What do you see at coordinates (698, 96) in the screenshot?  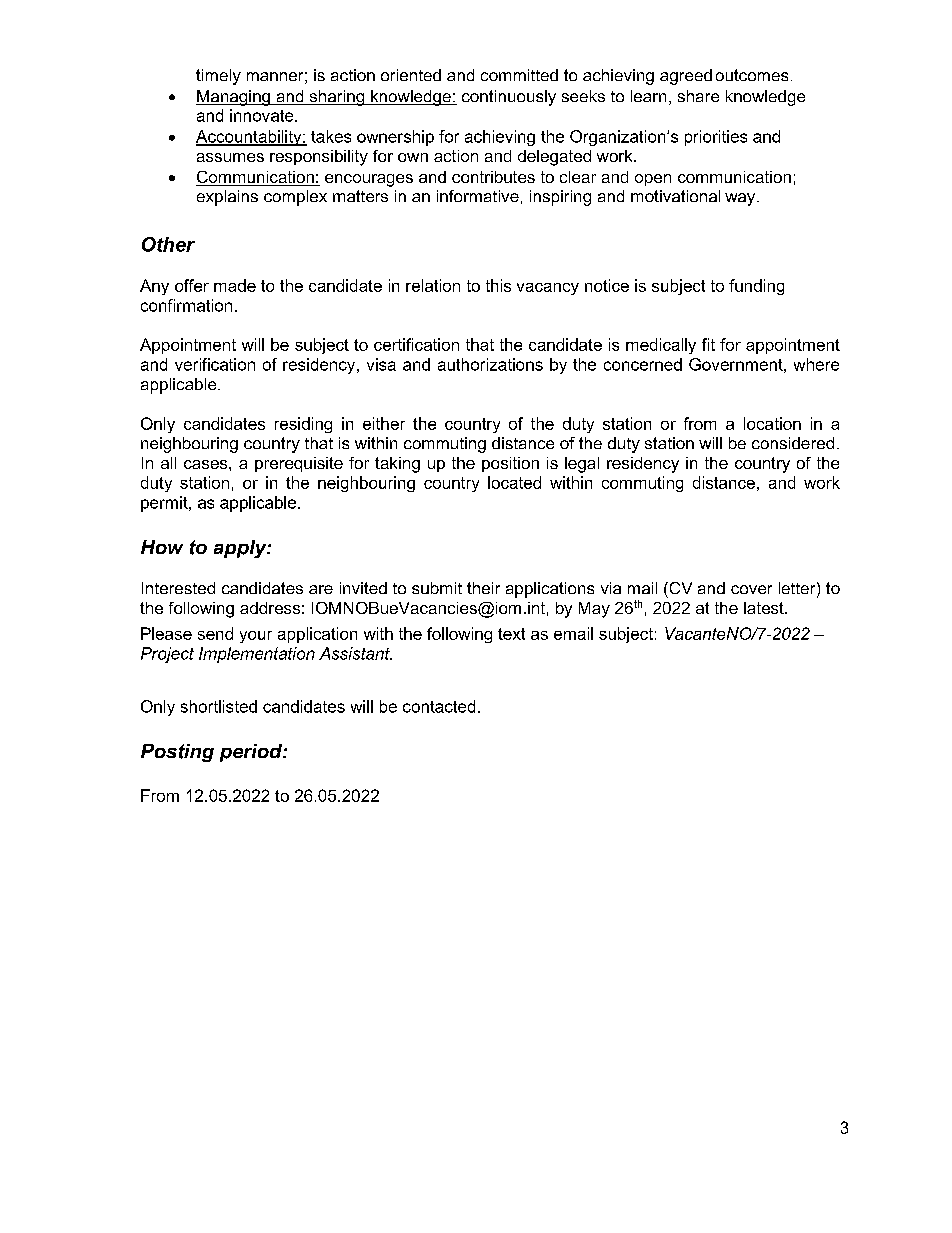 I see `share` at bounding box center [698, 96].
